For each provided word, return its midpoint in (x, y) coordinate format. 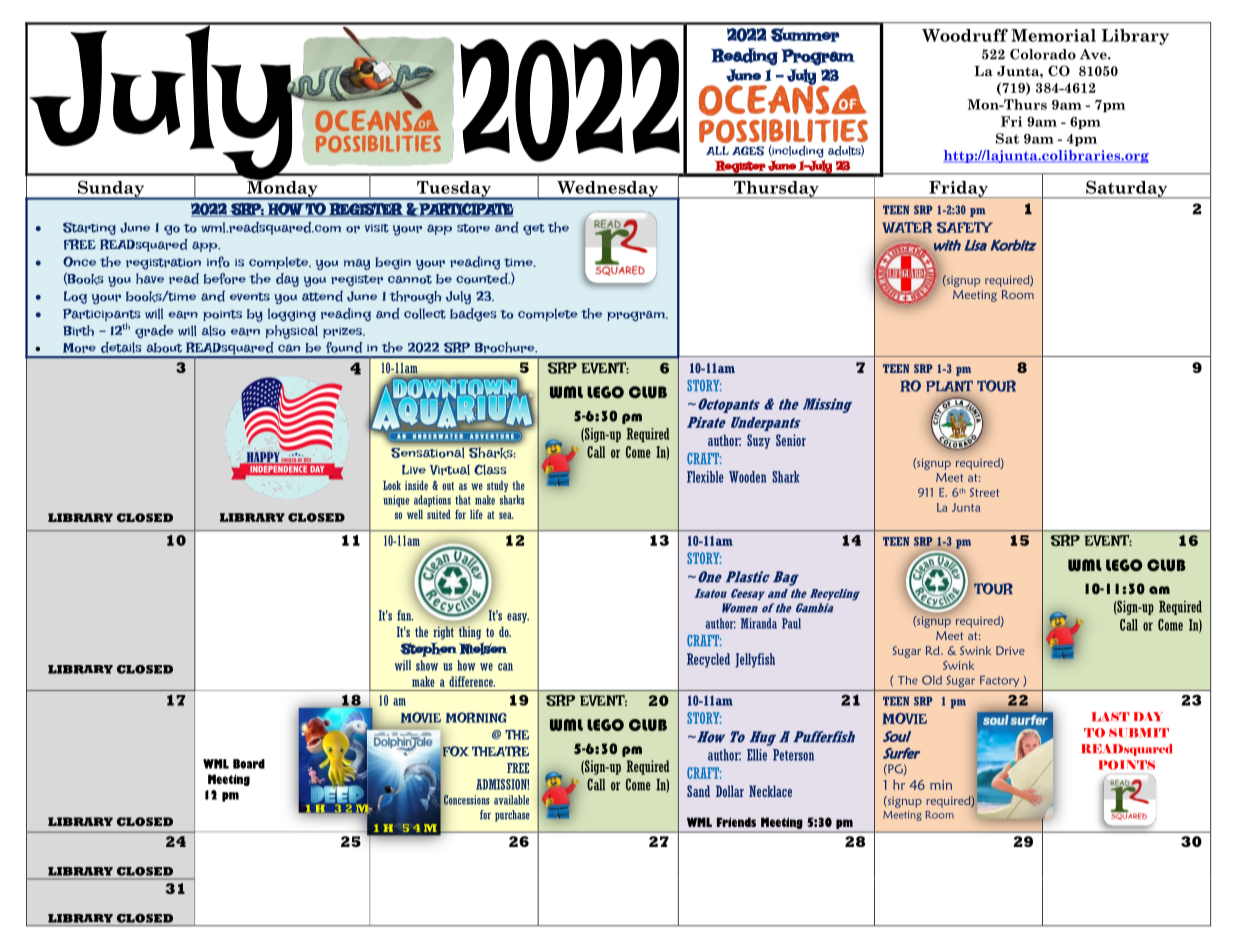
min (941, 785)
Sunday (111, 190)
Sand (698, 791)
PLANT (949, 386)
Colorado (1043, 54)
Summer (805, 35)
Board (249, 764)
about (164, 348)
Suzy (758, 441)
